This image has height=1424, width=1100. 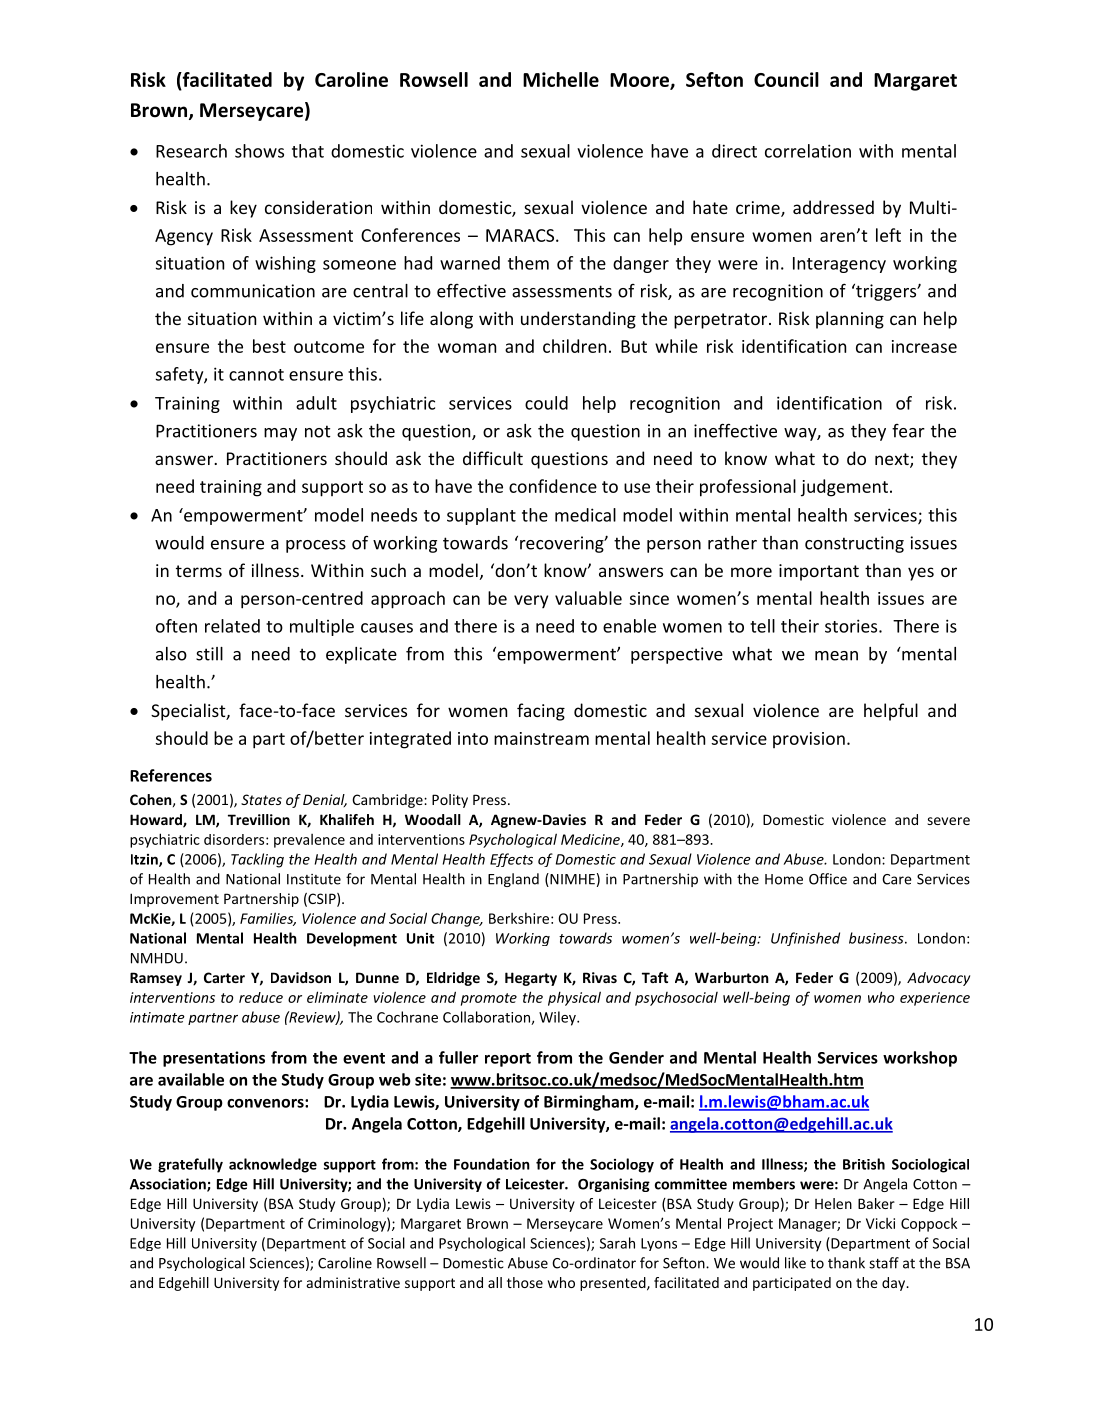 I want to click on mean, so click(x=836, y=656).
